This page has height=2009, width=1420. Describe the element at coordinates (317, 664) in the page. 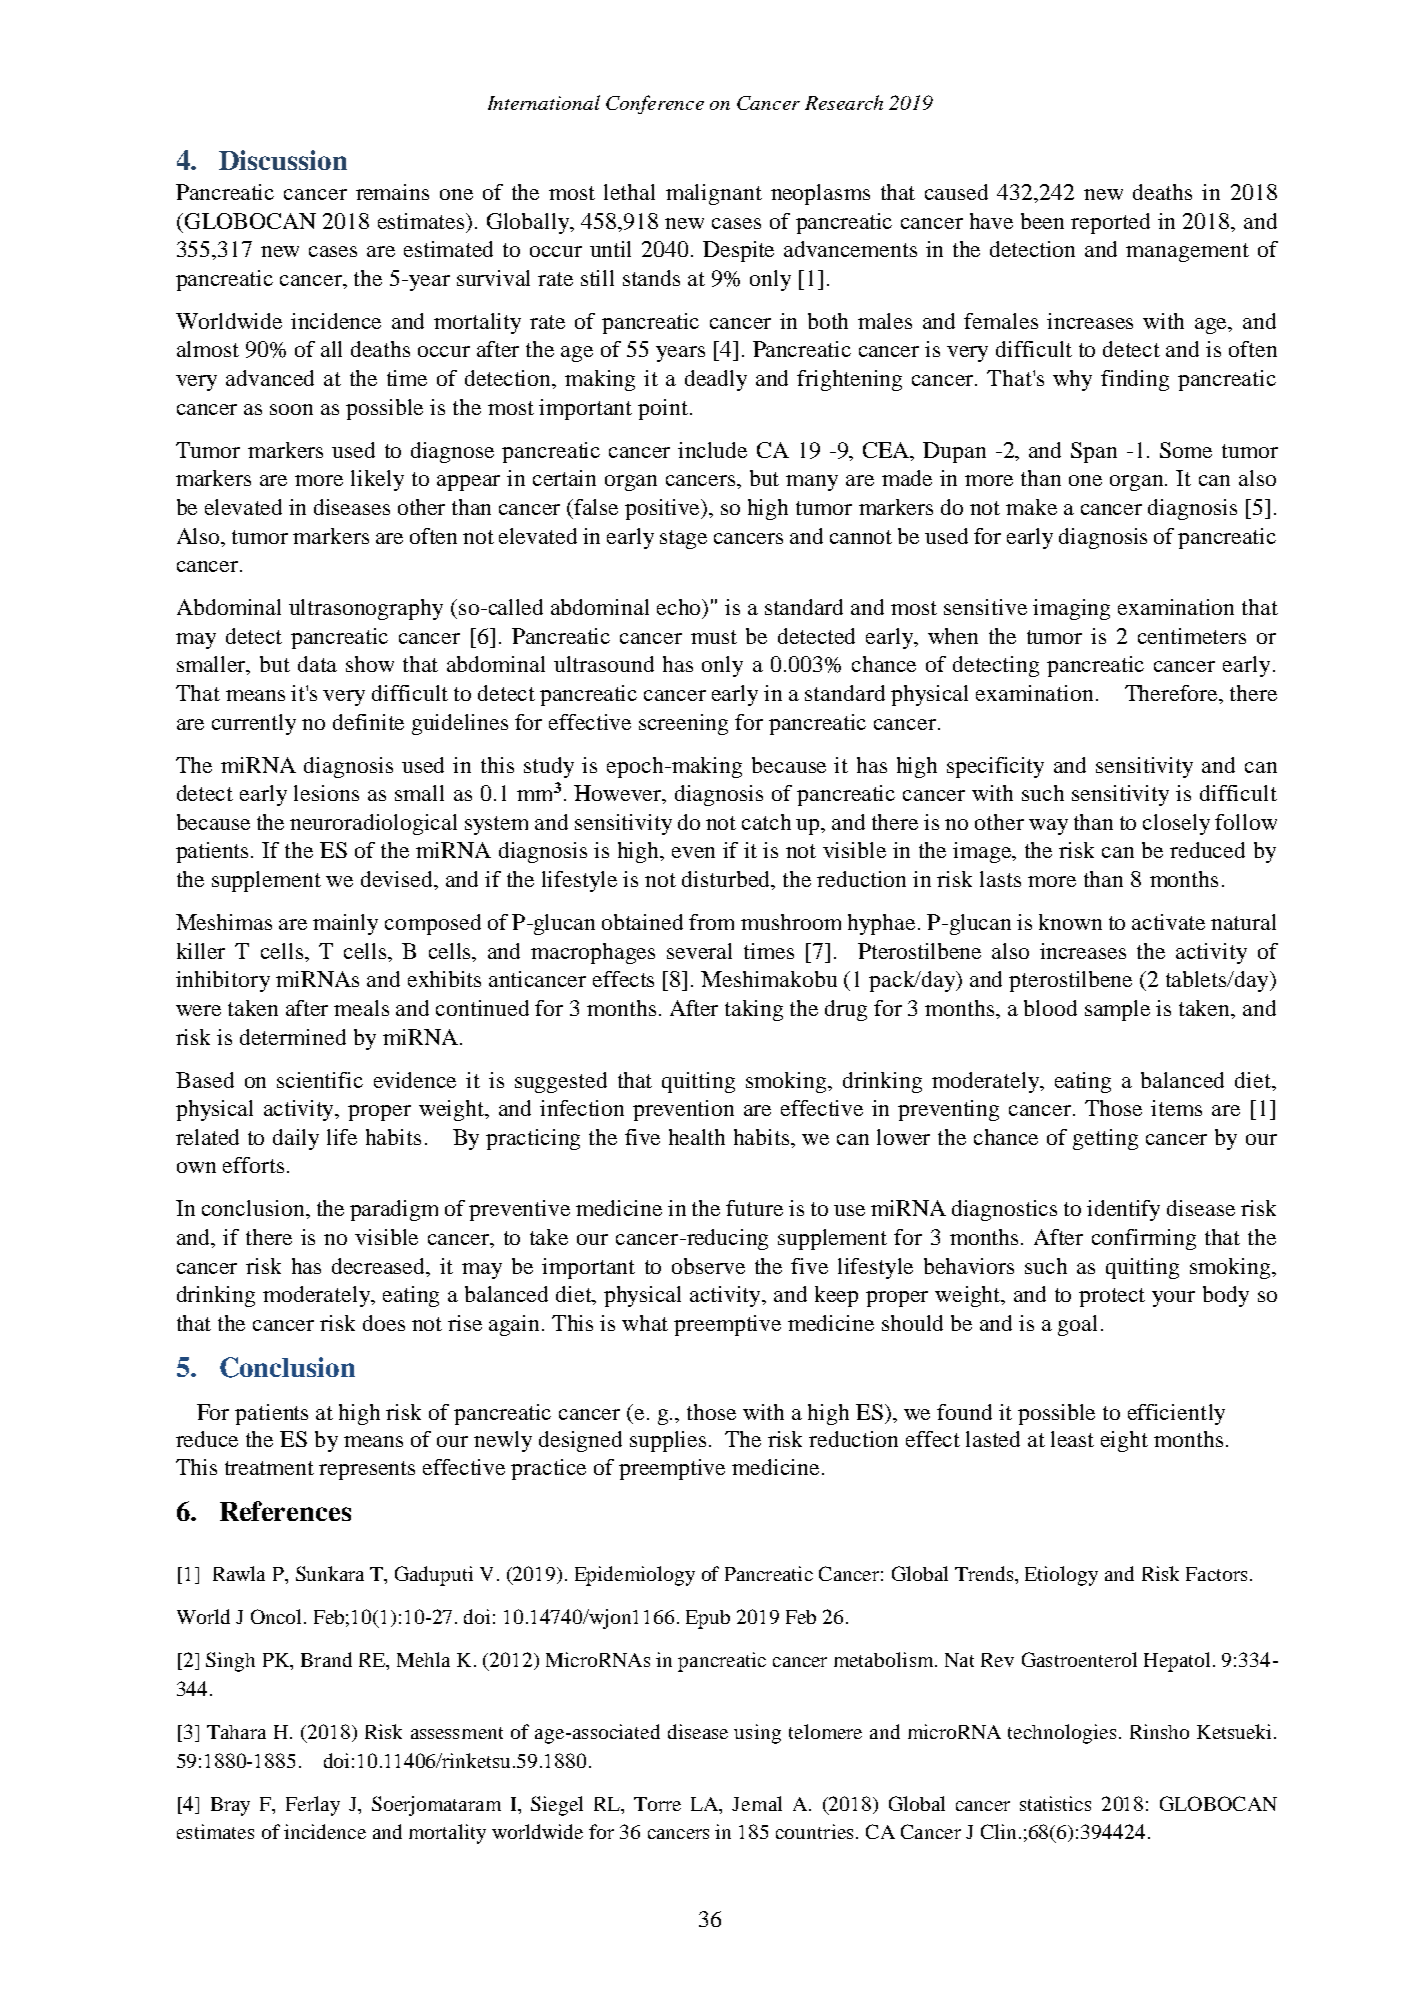

I see `data` at that location.
